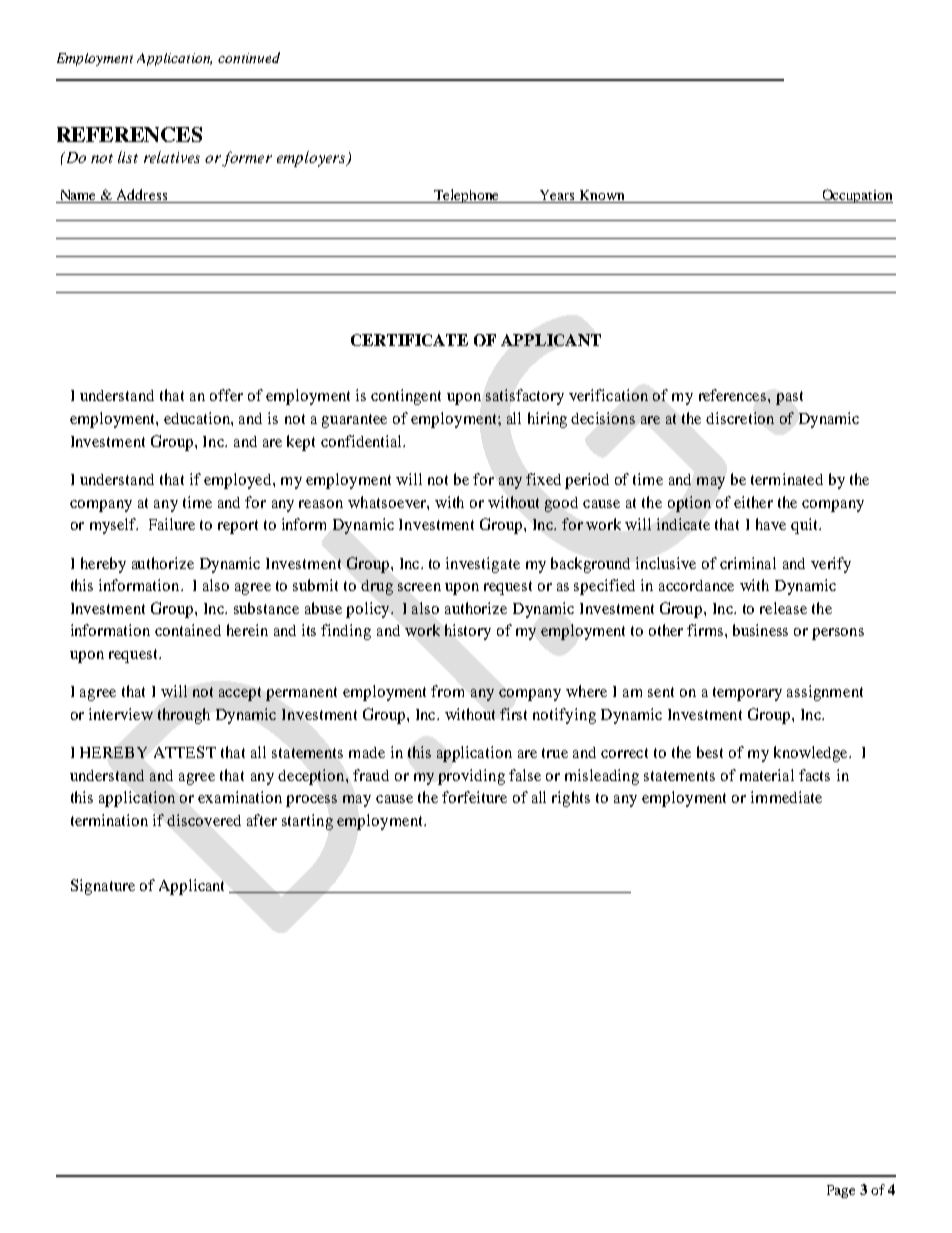 This screenshot has width=952, height=1233. I want to click on discovered, so click(204, 820).
